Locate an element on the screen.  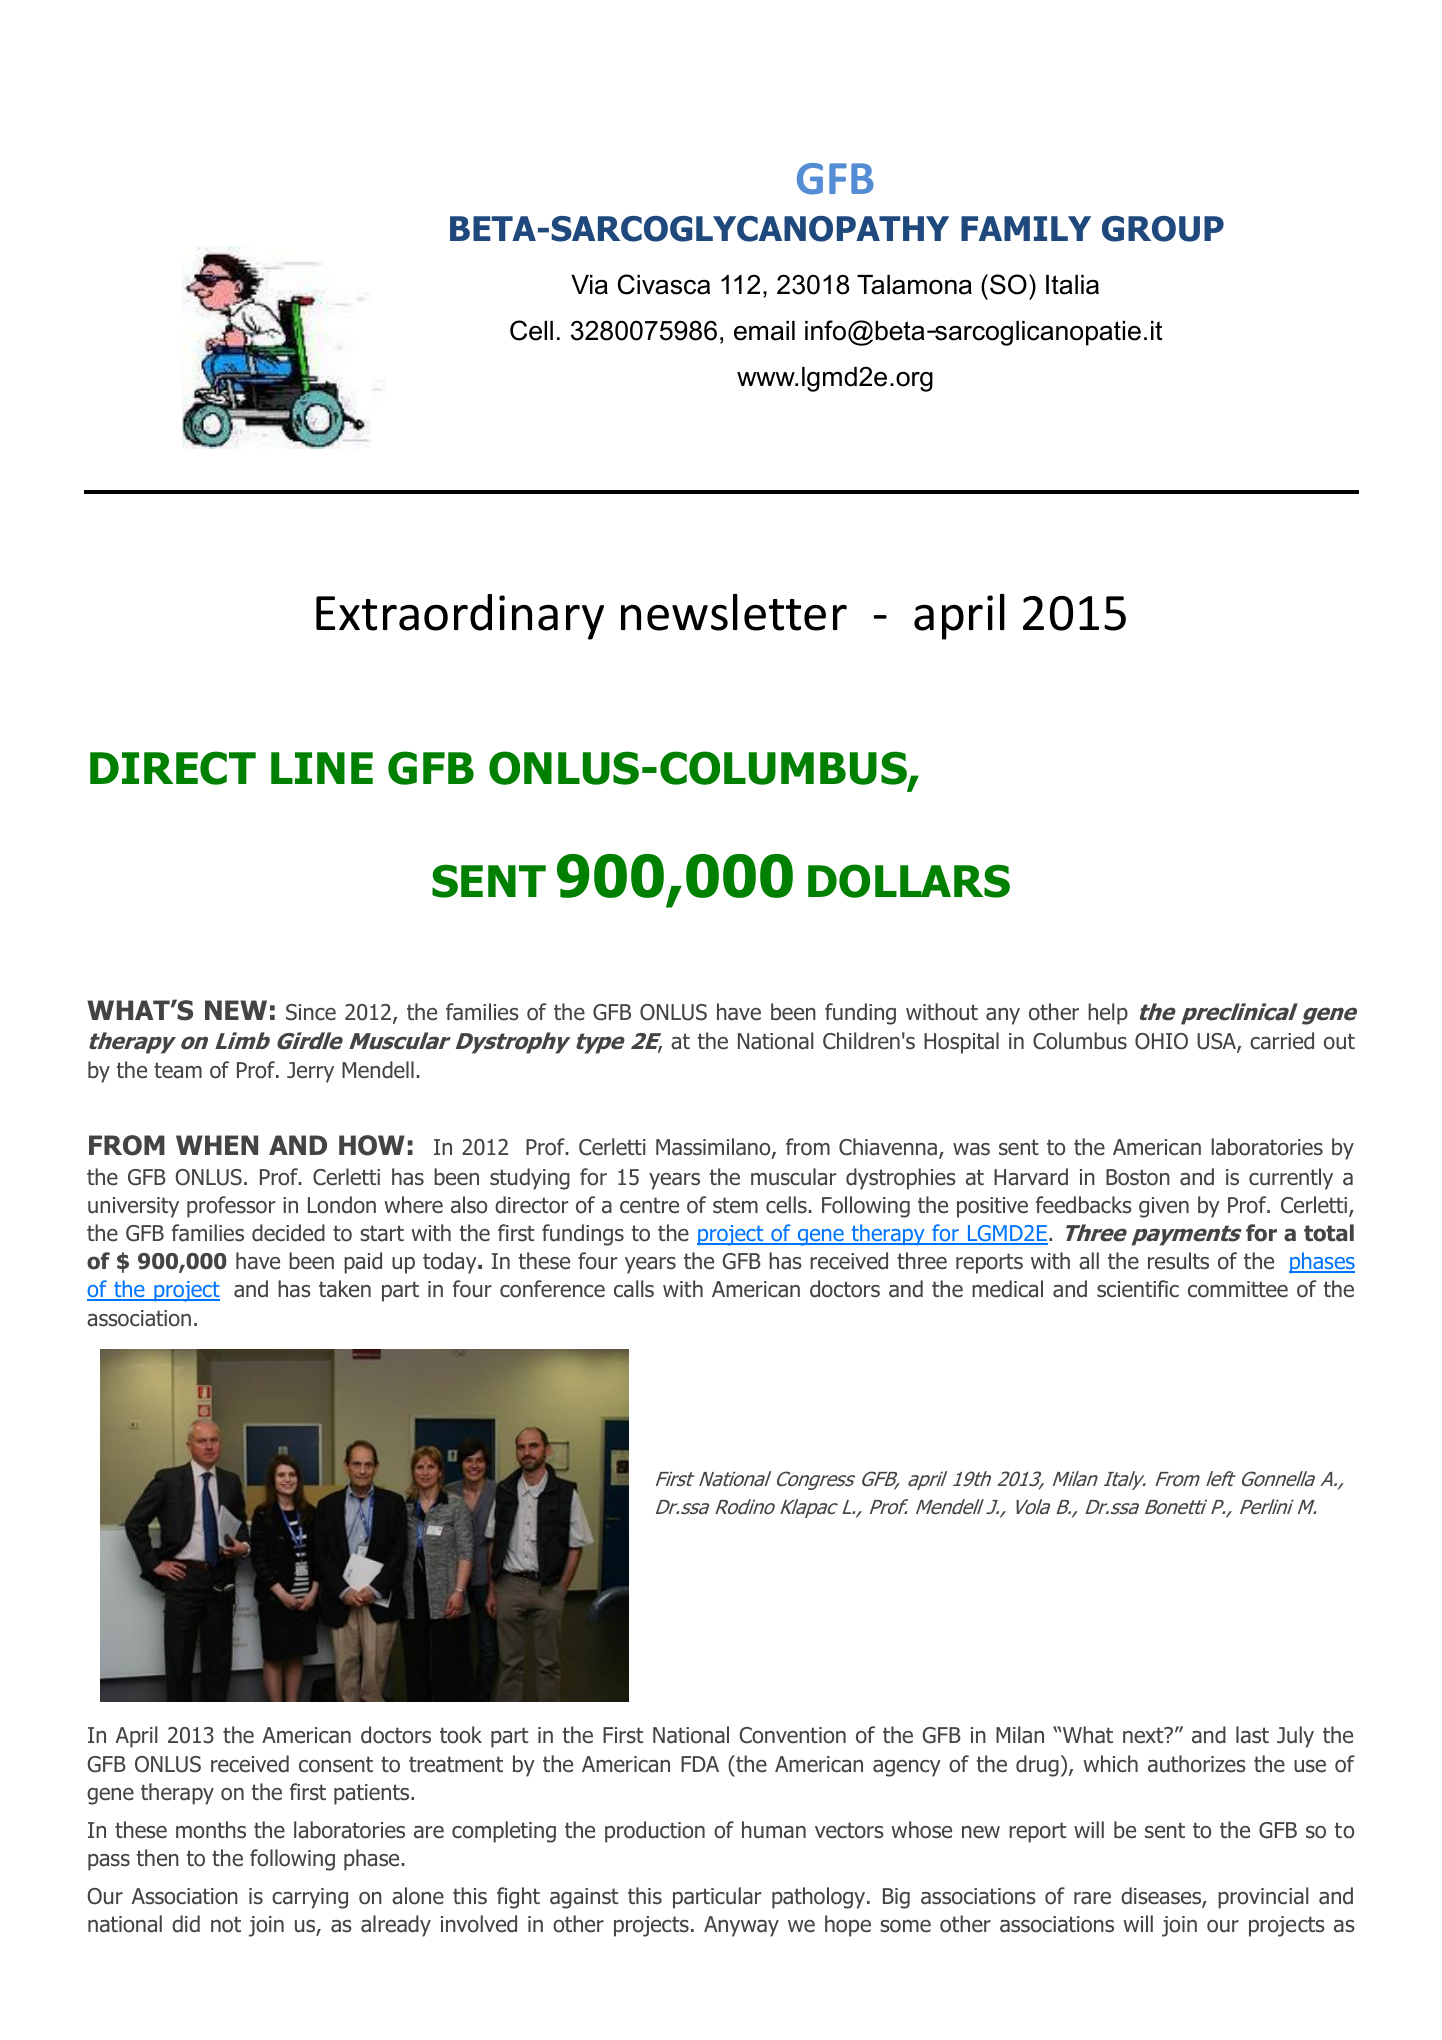
Anyway is located at coordinates (741, 1926).
